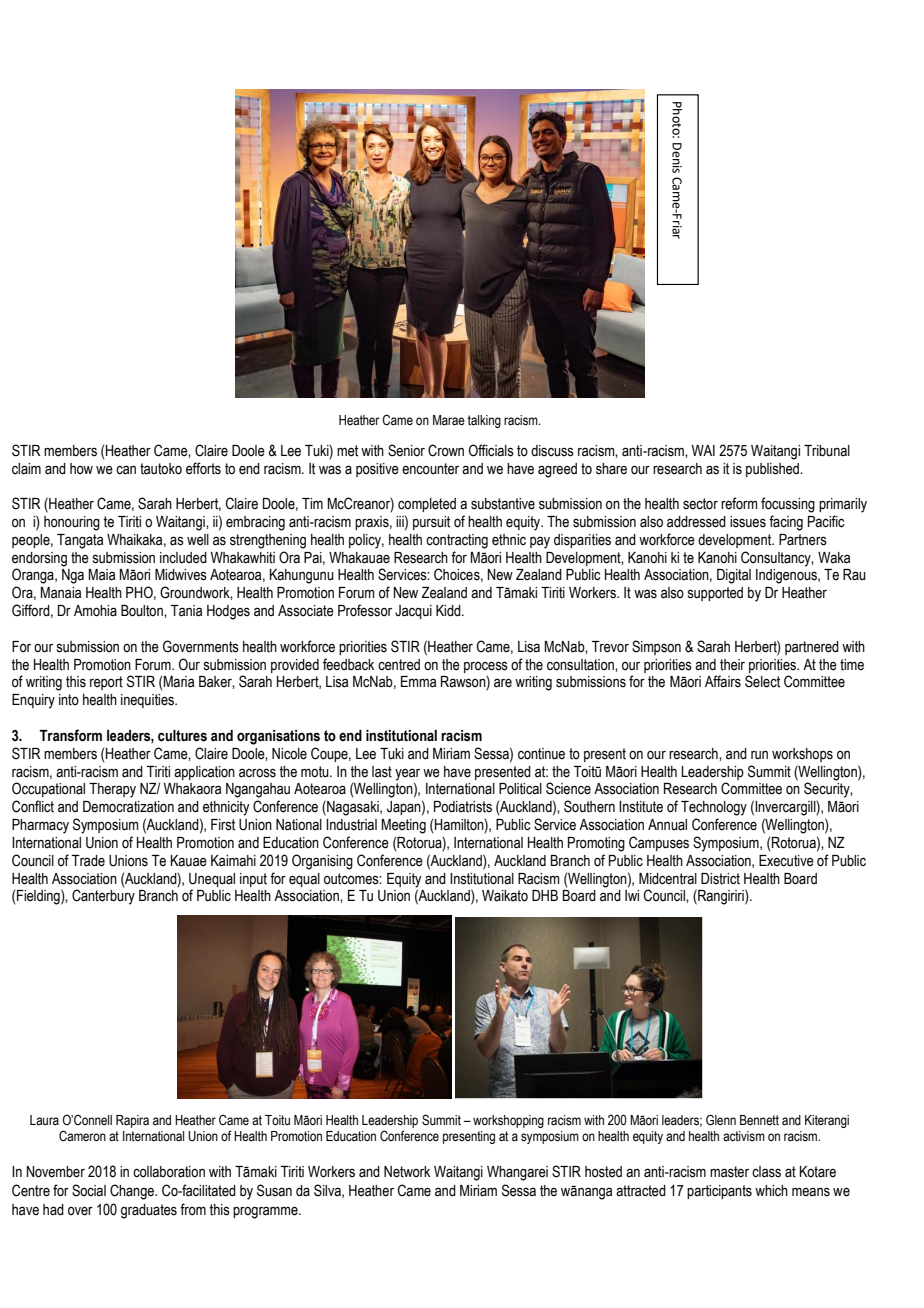 The image size is (924, 1308). I want to click on how, so click(81, 469).
